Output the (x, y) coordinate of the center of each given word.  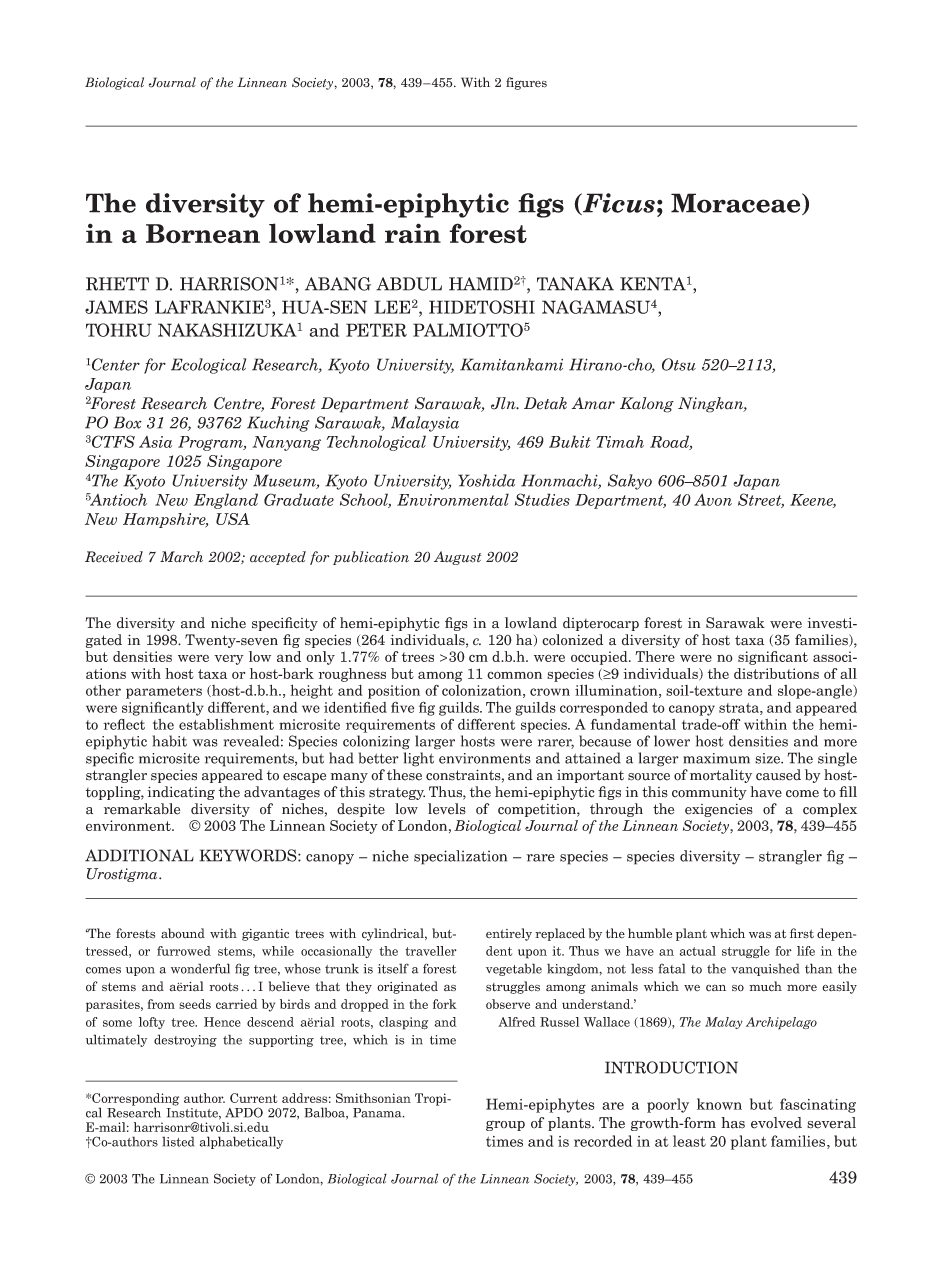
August (458, 558)
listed (178, 1141)
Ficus (618, 204)
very (229, 660)
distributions (776, 673)
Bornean (203, 234)
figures (526, 83)
